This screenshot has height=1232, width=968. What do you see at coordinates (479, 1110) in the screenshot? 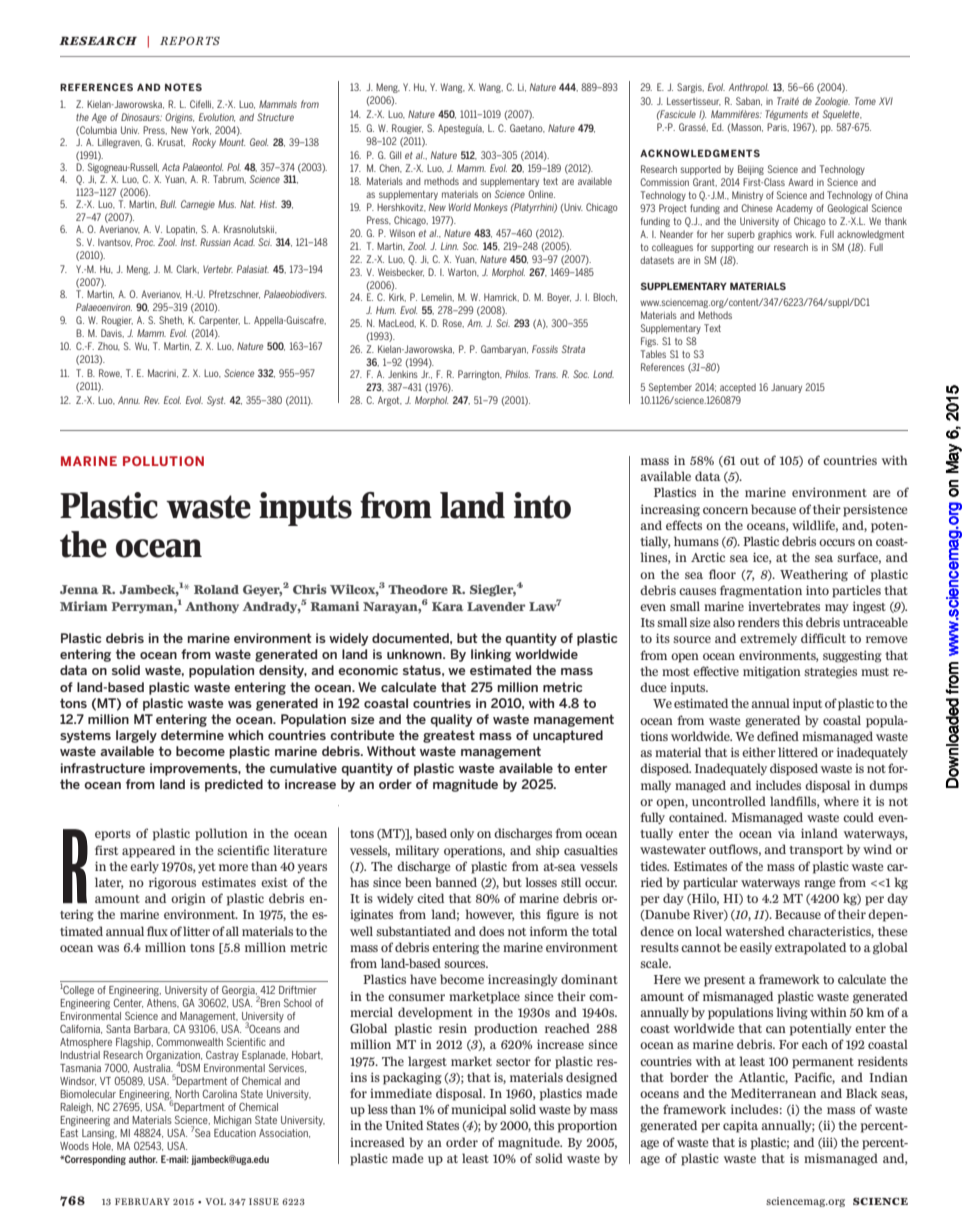
I see `municipal` at bounding box center [479, 1110].
